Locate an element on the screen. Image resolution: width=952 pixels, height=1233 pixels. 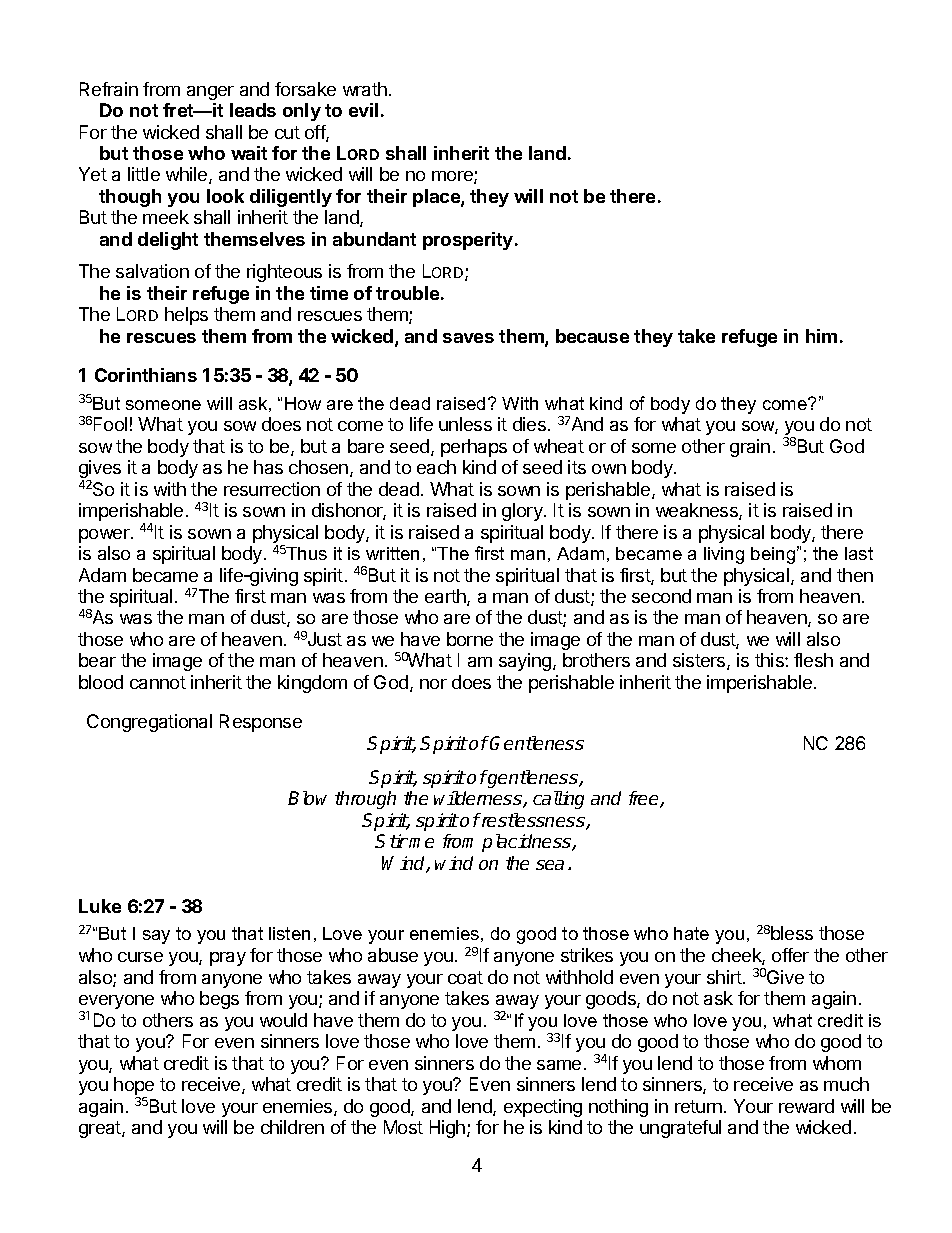
more is located at coordinates (453, 177).
